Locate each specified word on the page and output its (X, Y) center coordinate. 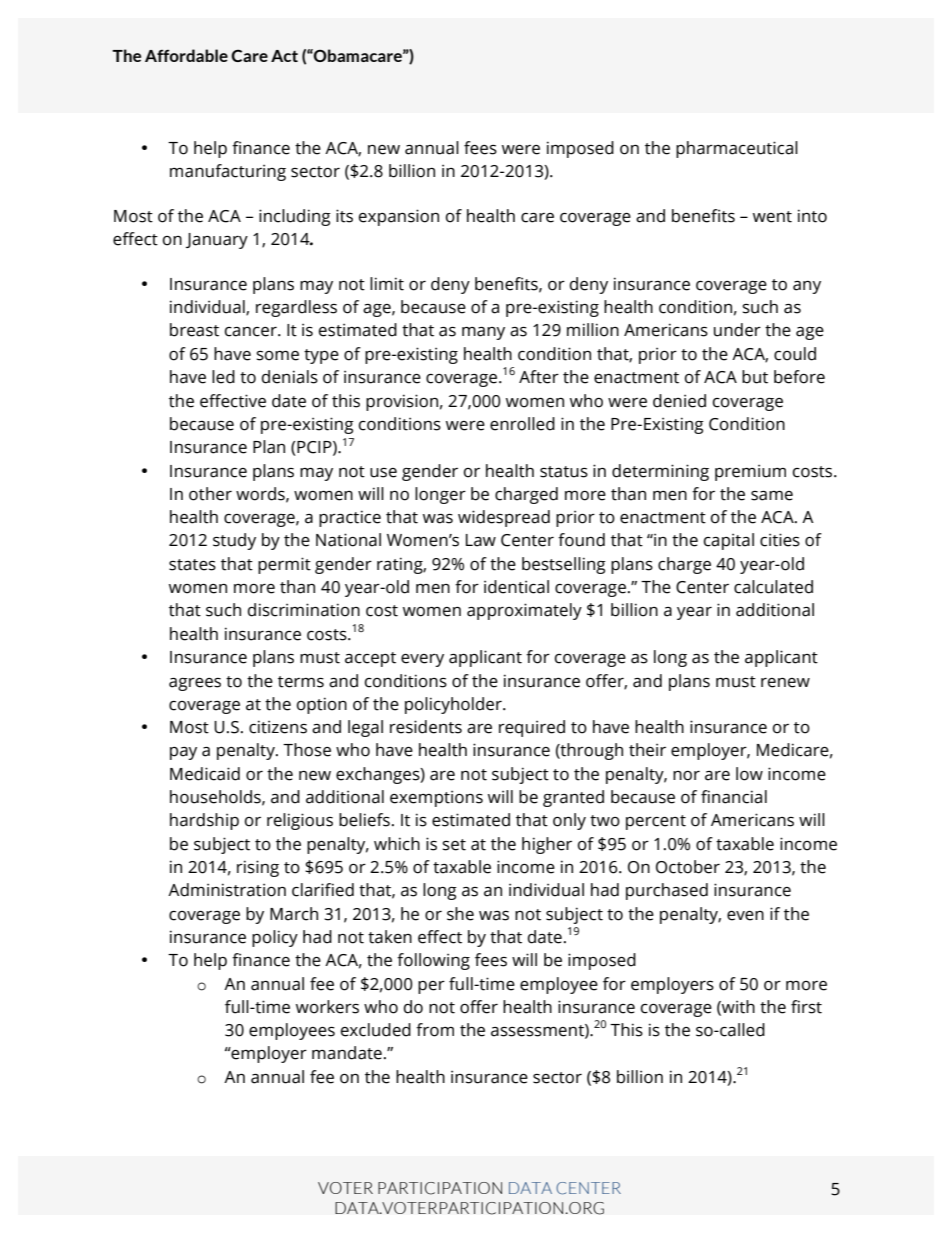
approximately (524, 611)
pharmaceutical (737, 149)
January (217, 241)
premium (750, 472)
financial (734, 797)
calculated (773, 587)
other (210, 494)
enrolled (522, 424)
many (483, 333)
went (772, 217)
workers (327, 1007)
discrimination (304, 610)
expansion (399, 217)
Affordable (186, 55)
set (454, 845)
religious (300, 821)
